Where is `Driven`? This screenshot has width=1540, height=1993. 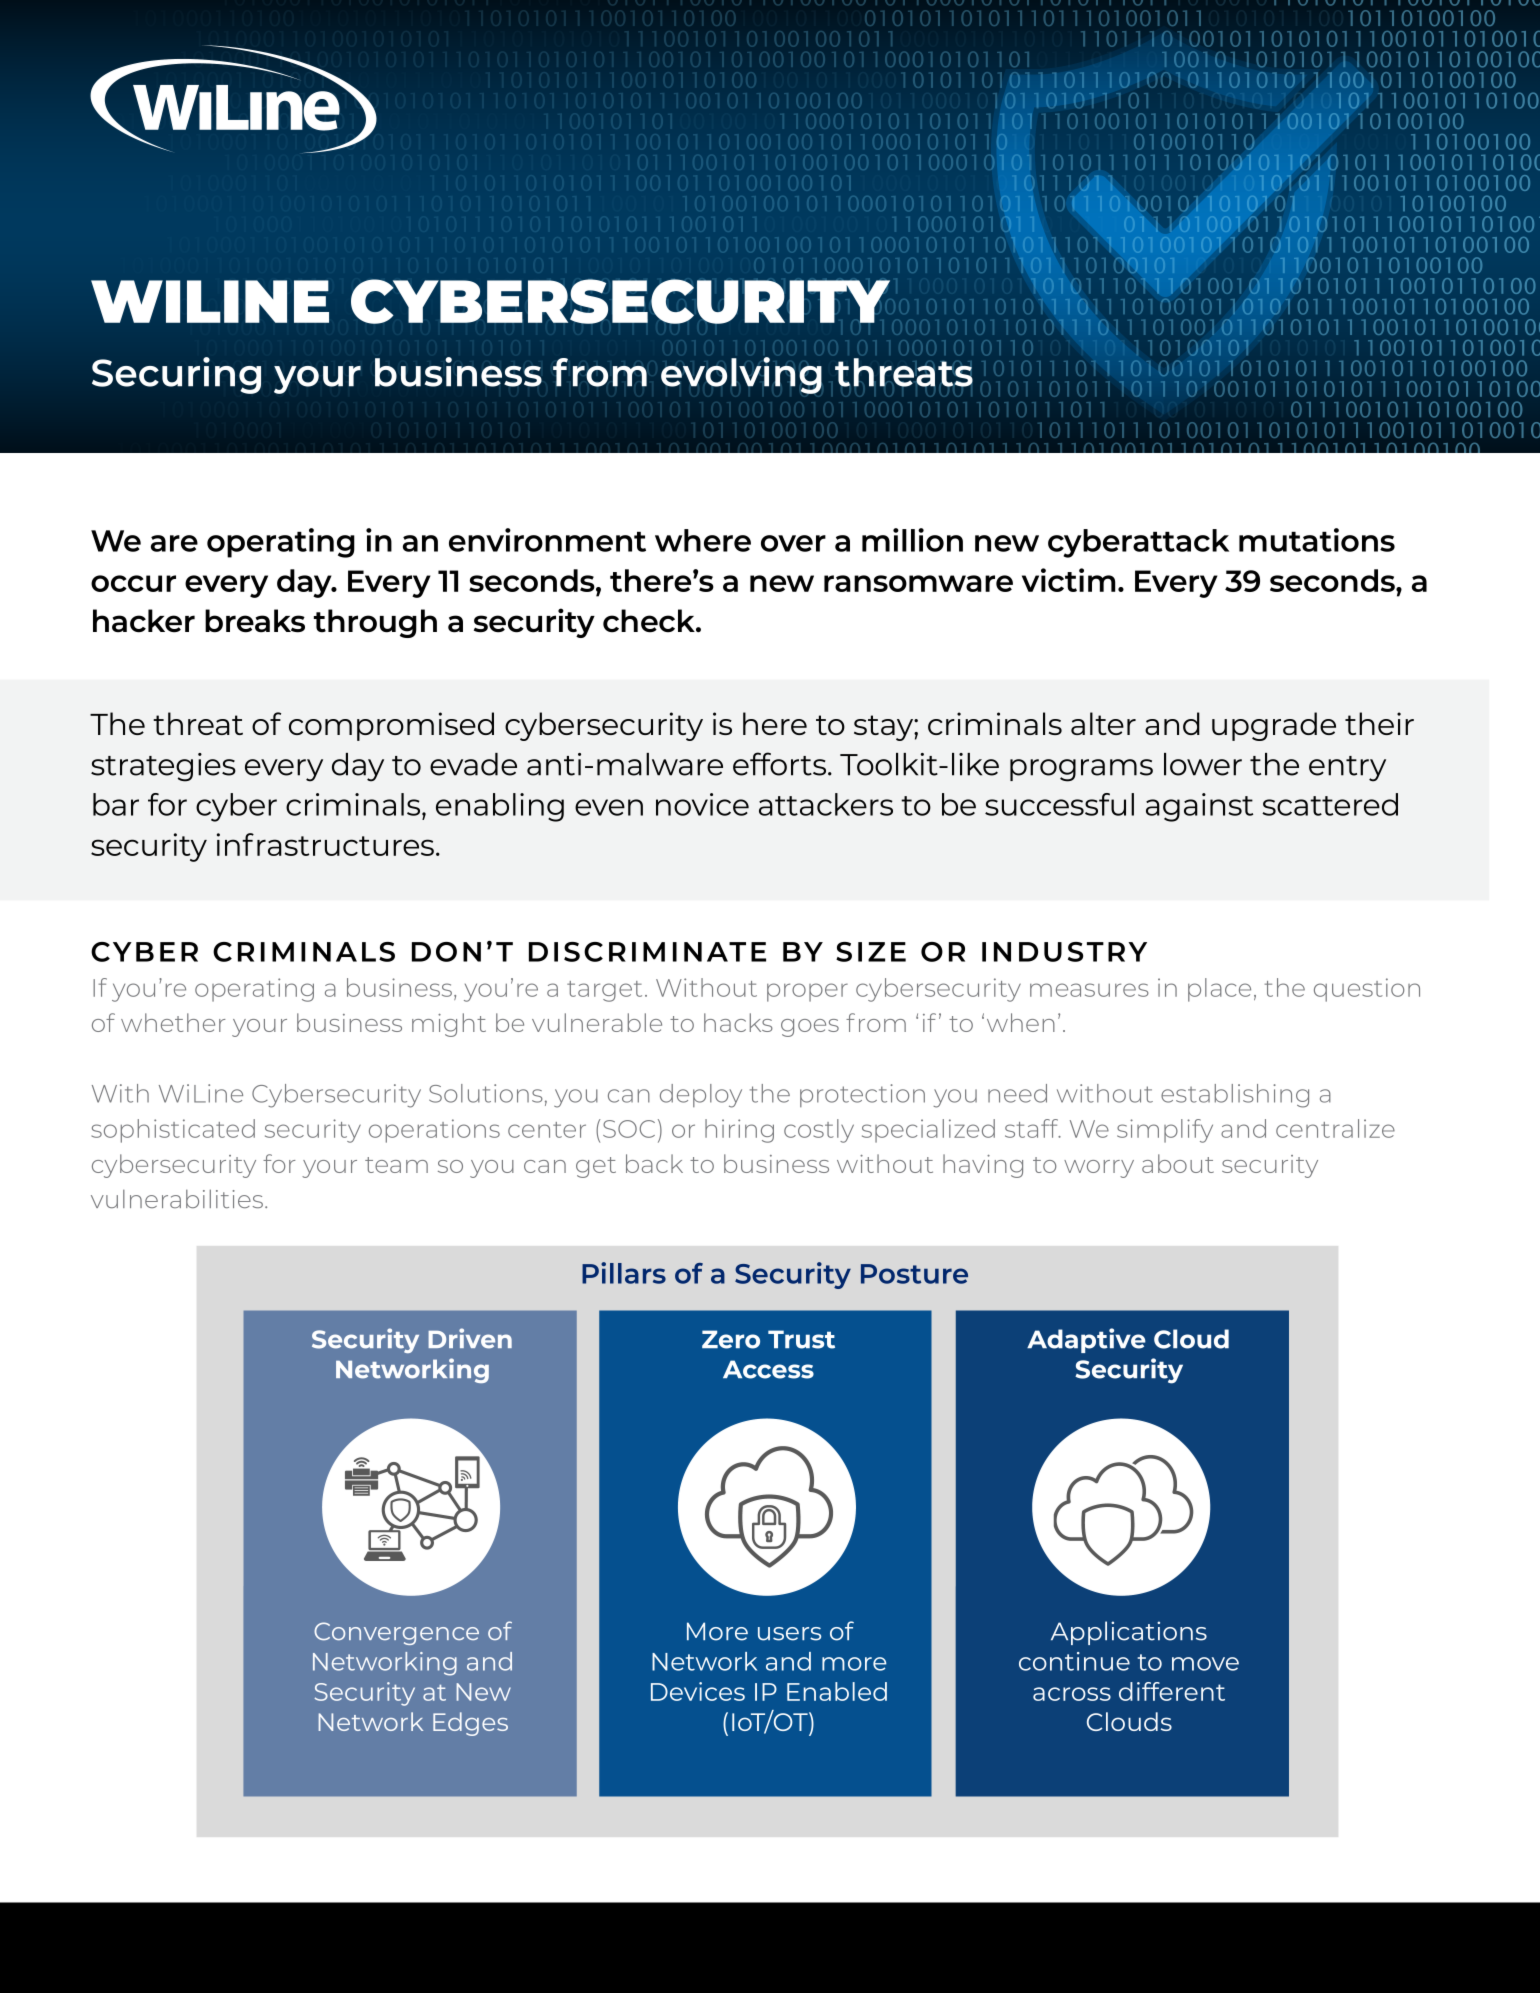 Driven is located at coordinates (470, 1338).
